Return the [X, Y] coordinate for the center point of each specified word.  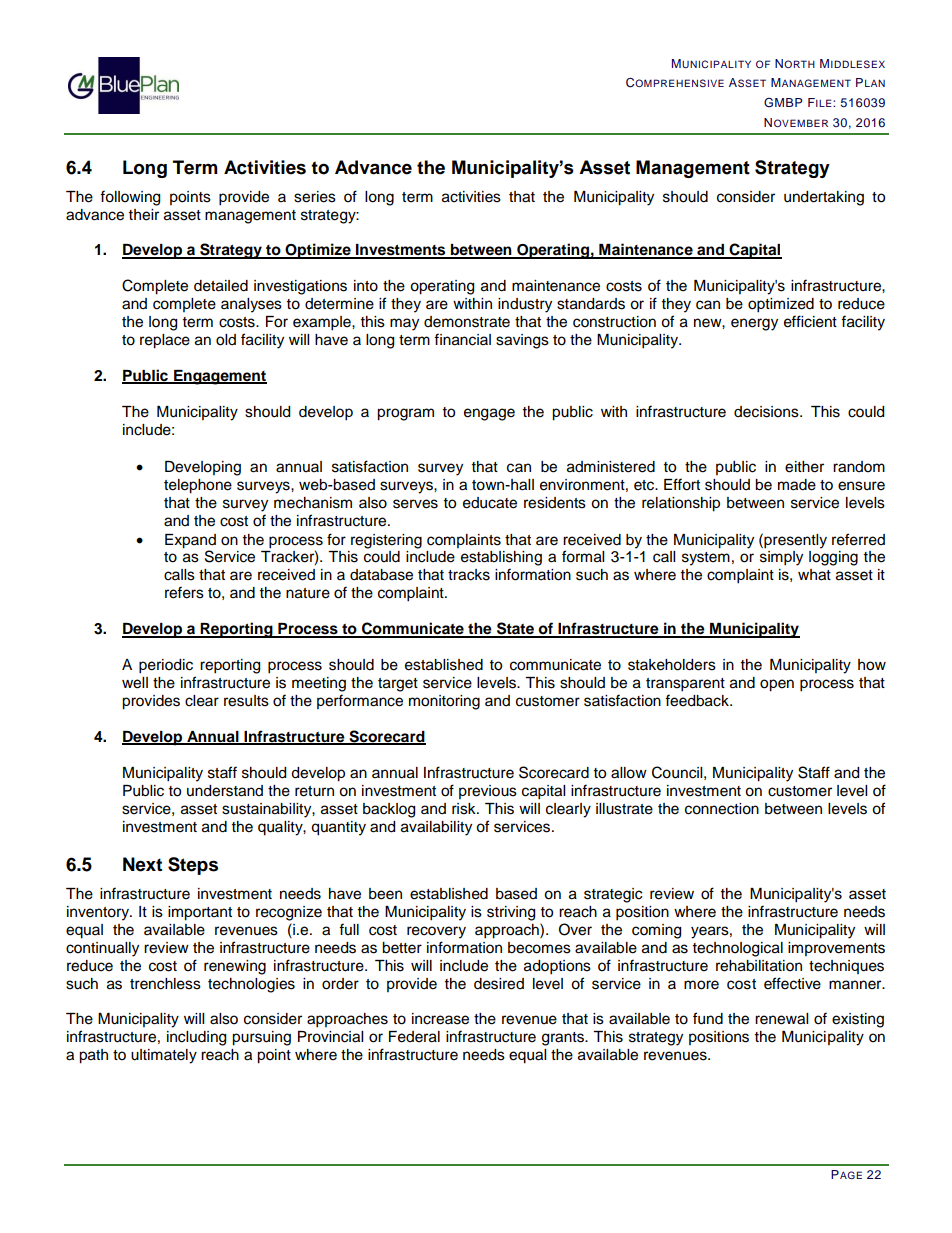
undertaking [824, 198]
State [515, 629]
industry [525, 305]
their [144, 215]
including [196, 1038]
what [814, 575]
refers [184, 592]
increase [440, 1019]
